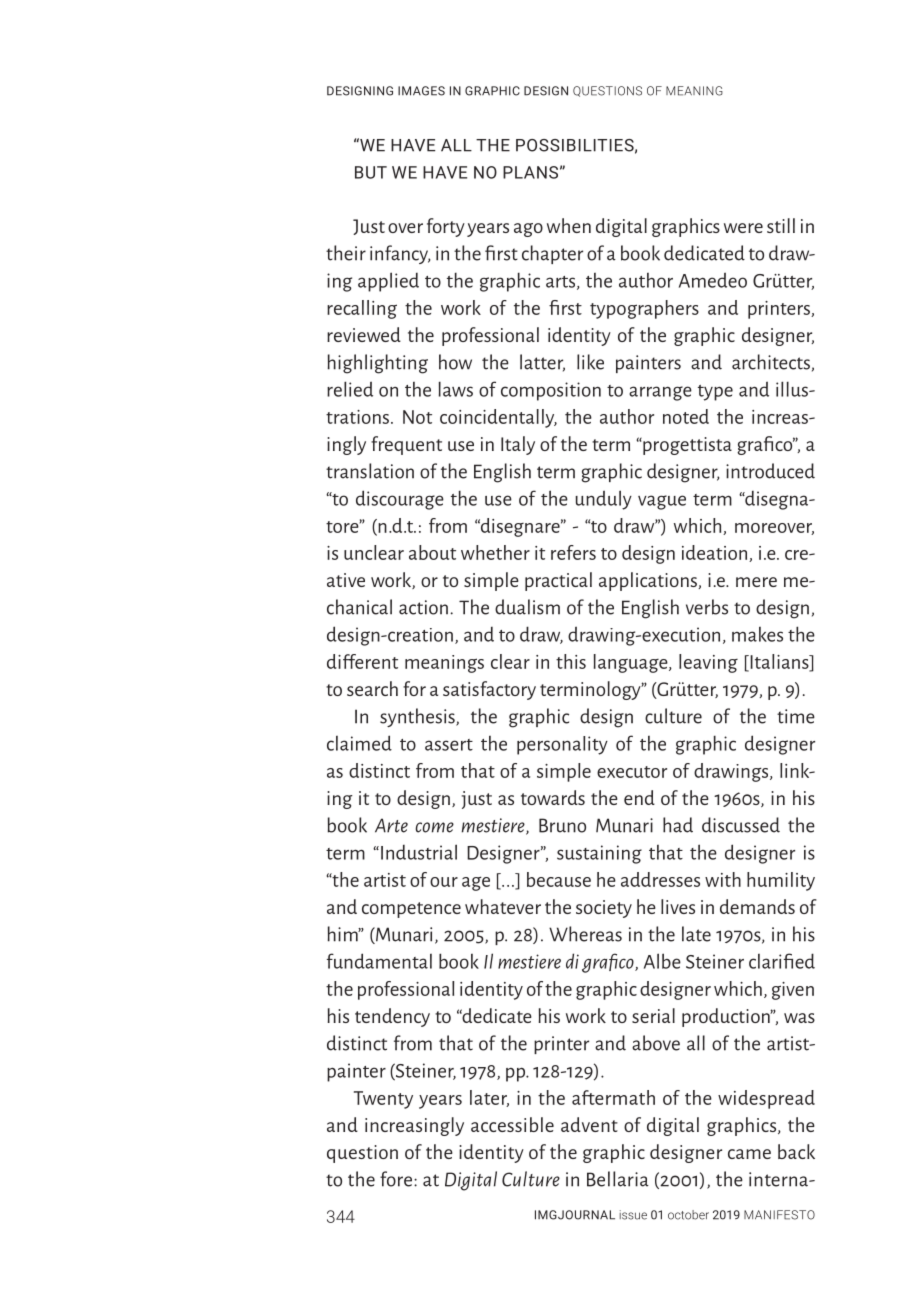 The image size is (924, 1305). I want to click on highlighting, so click(378, 364).
